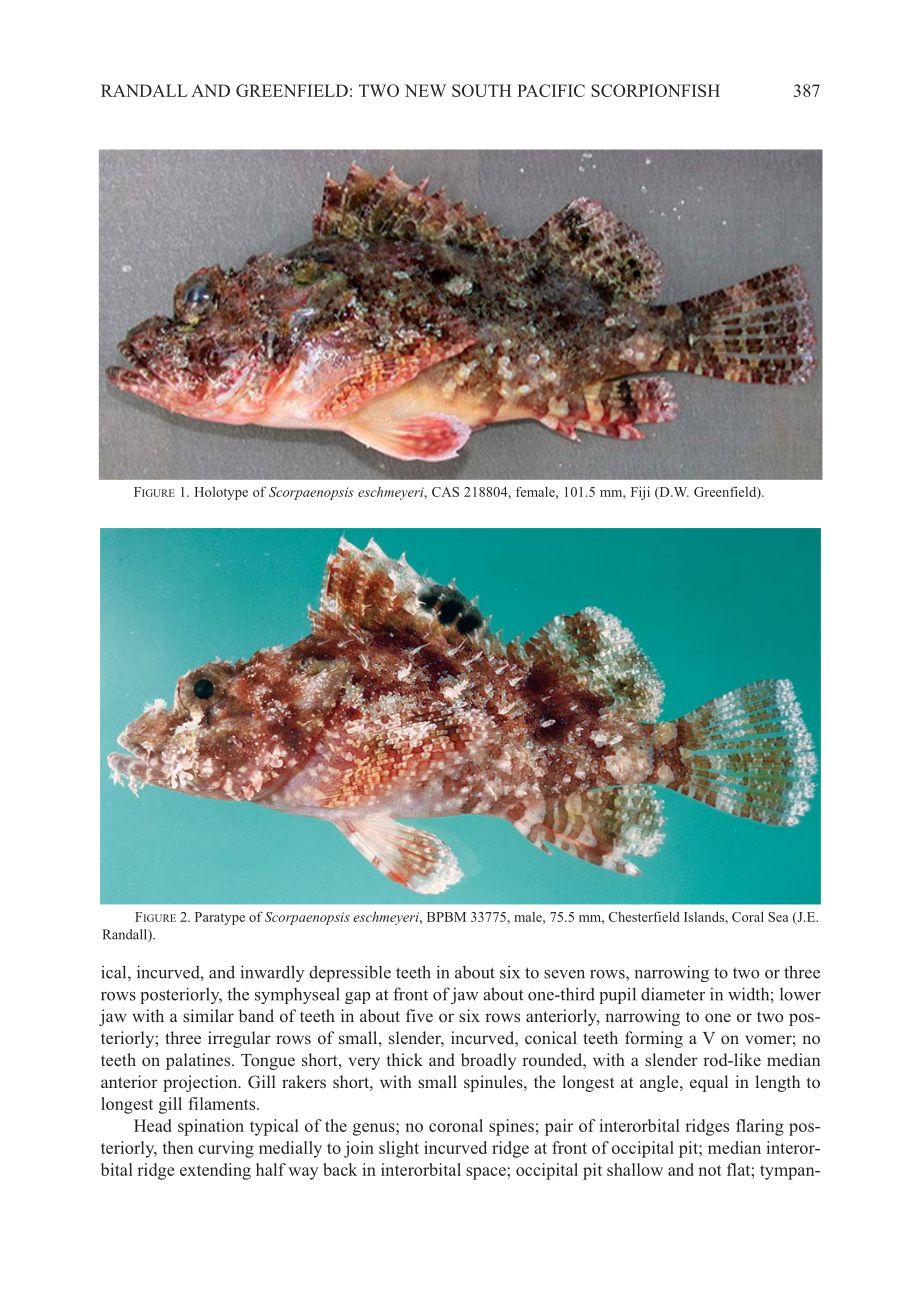 The height and width of the screenshot is (1316, 921). What do you see at coordinates (221, 493) in the screenshot?
I see `Holotype` at bounding box center [221, 493].
